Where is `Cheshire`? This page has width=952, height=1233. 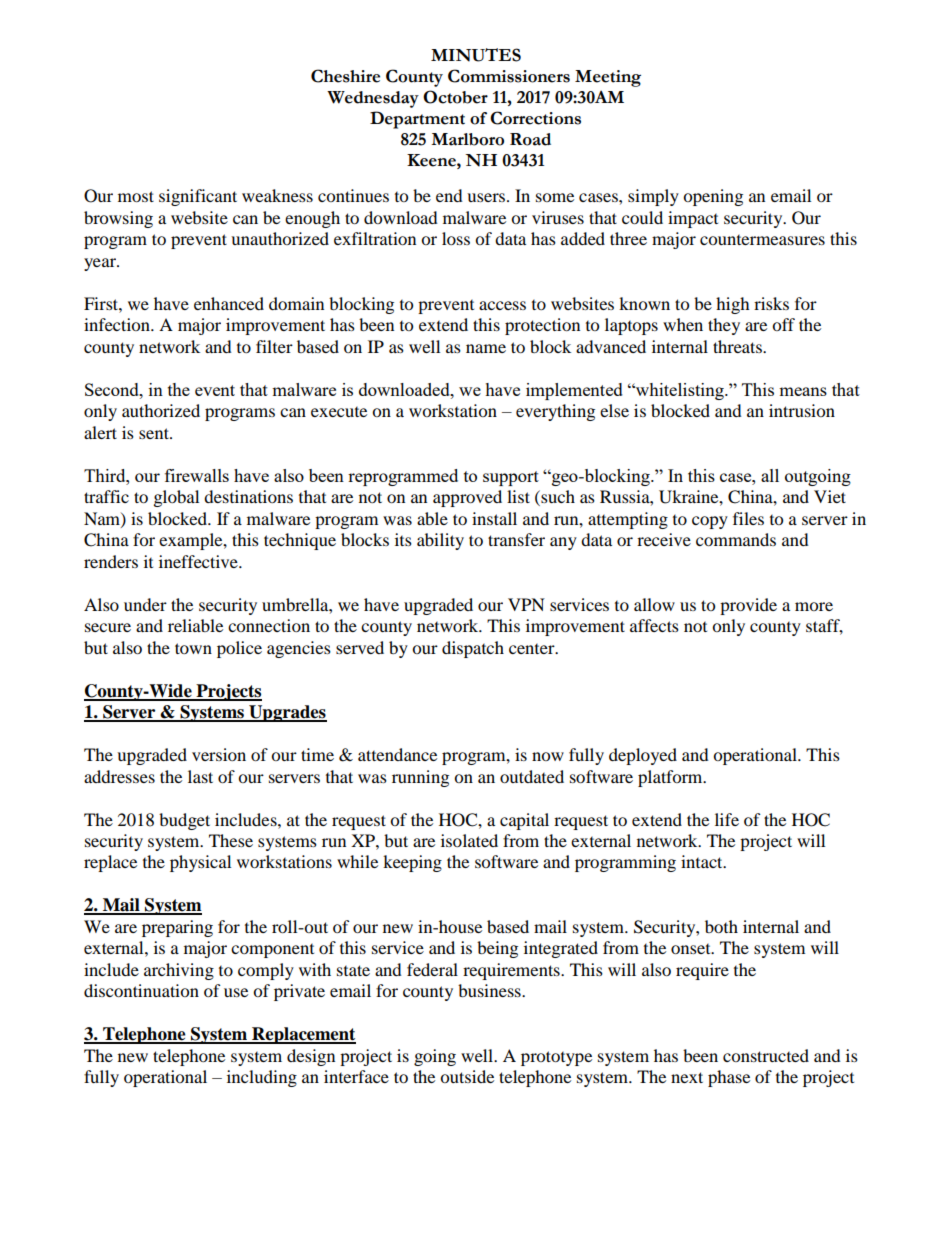
Cheshire is located at coordinates (345, 76).
